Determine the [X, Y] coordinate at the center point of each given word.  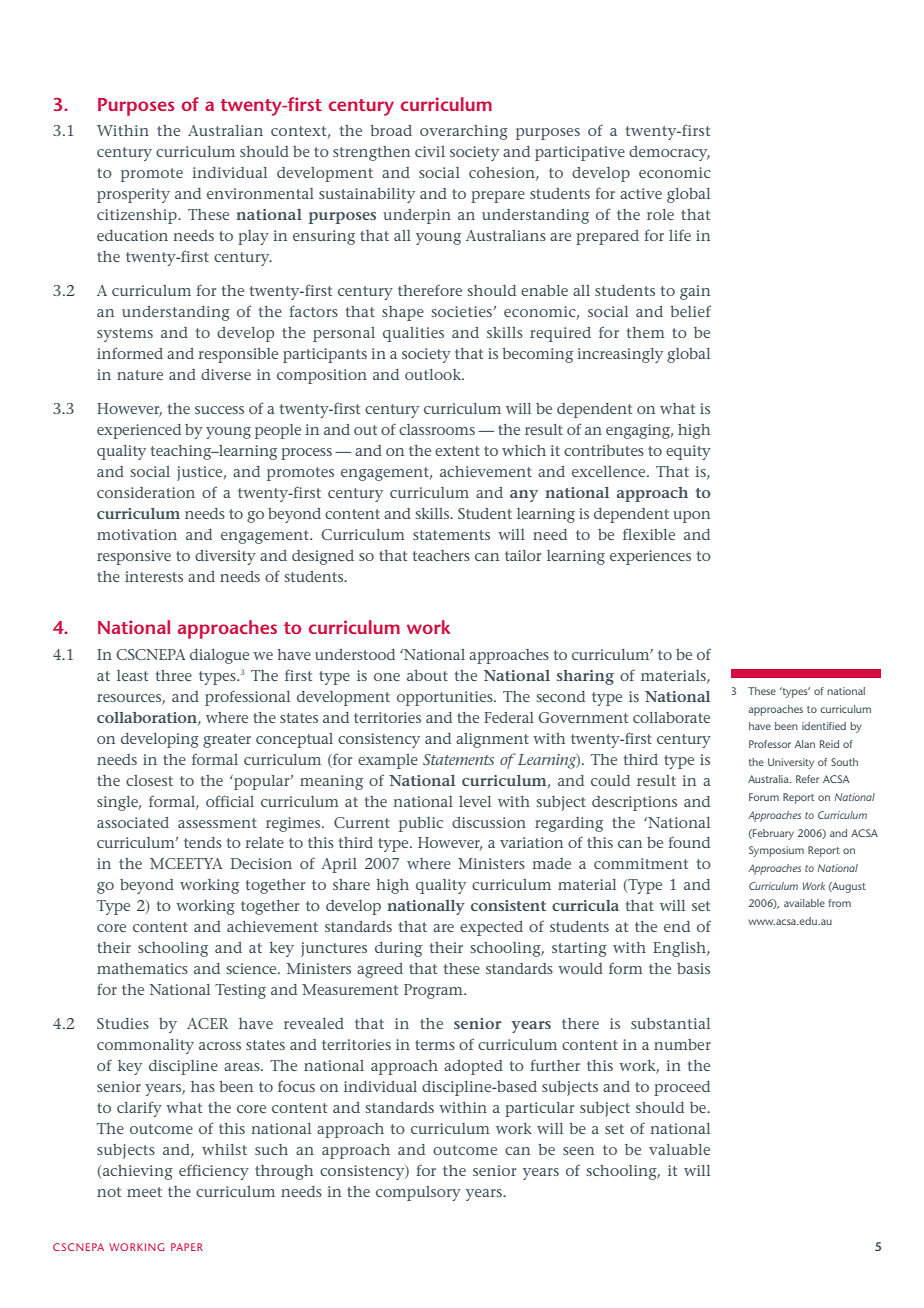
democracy [669, 153]
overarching [464, 132]
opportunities [446, 698]
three [174, 675]
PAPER [187, 1247]
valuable [679, 1149]
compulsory [418, 1193]
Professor [770, 744]
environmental [260, 193]
